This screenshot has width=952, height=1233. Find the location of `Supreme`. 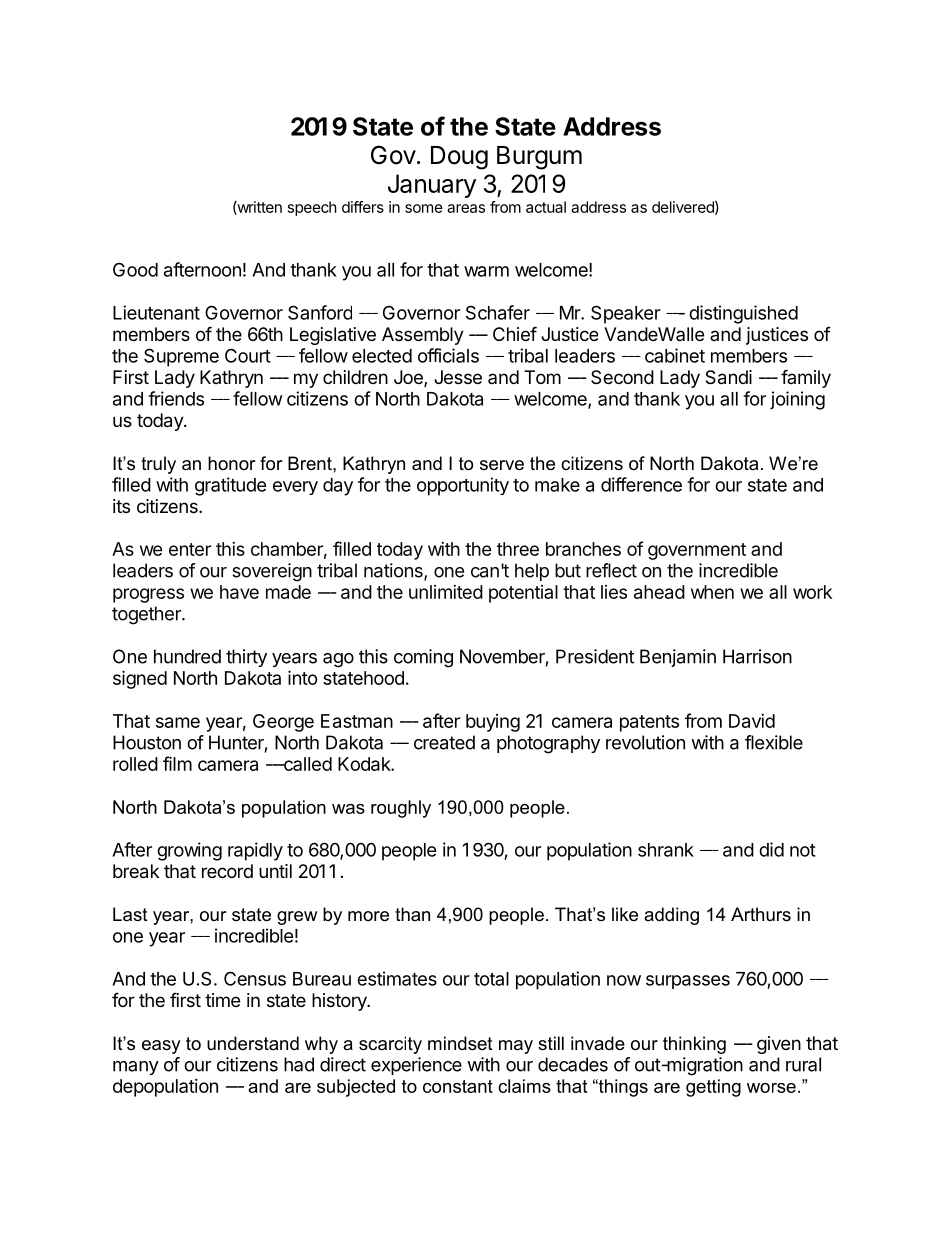

Supreme is located at coordinates (181, 357).
